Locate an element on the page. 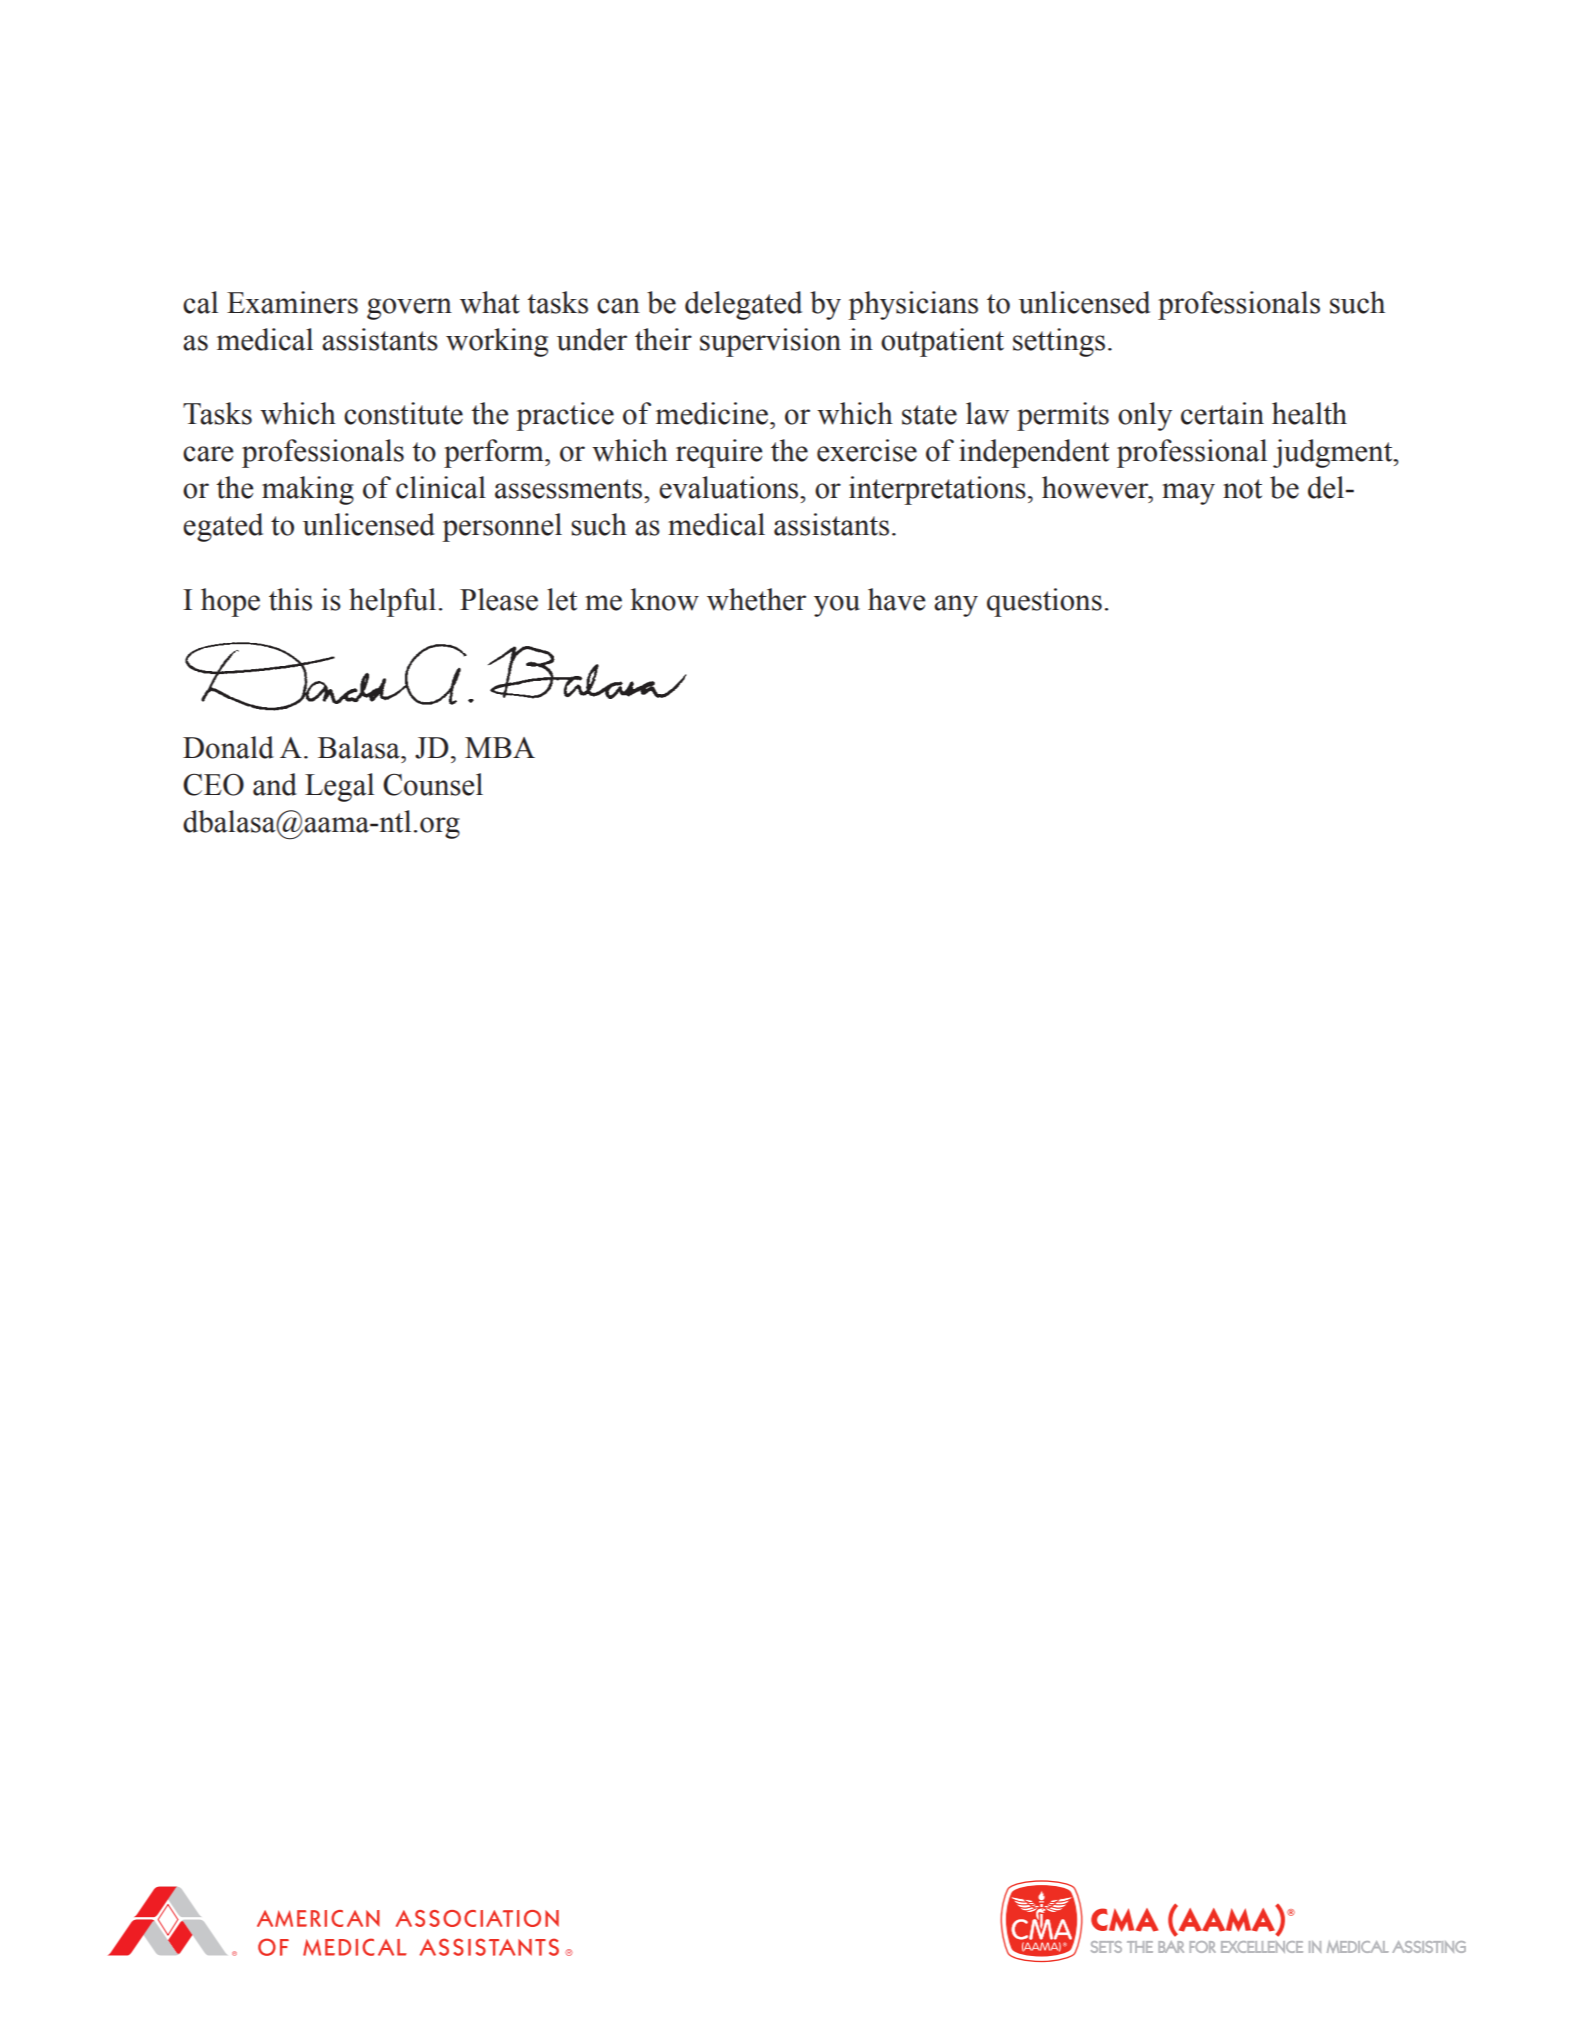  you is located at coordinates (837, 606).
